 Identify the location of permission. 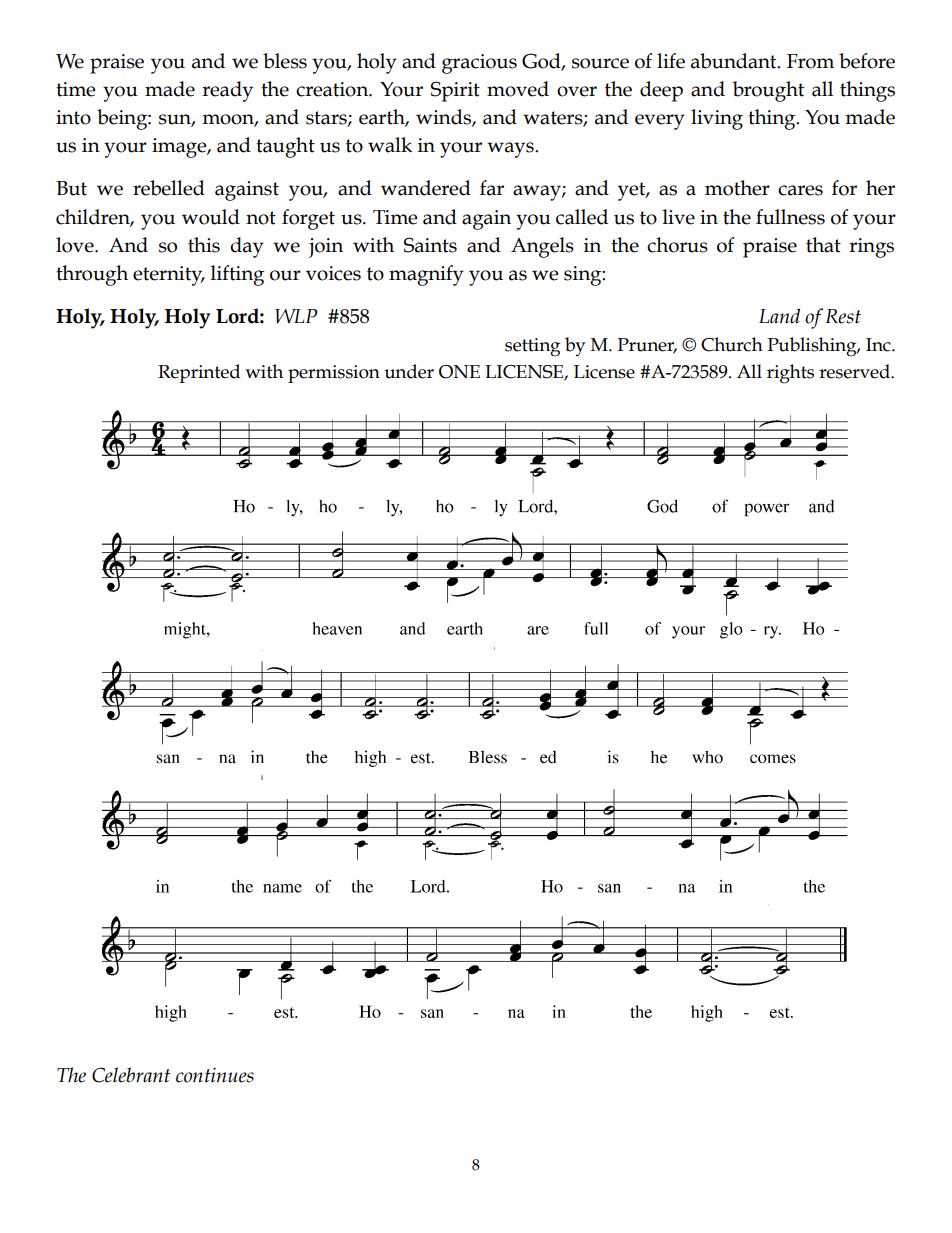
(334, 374).
